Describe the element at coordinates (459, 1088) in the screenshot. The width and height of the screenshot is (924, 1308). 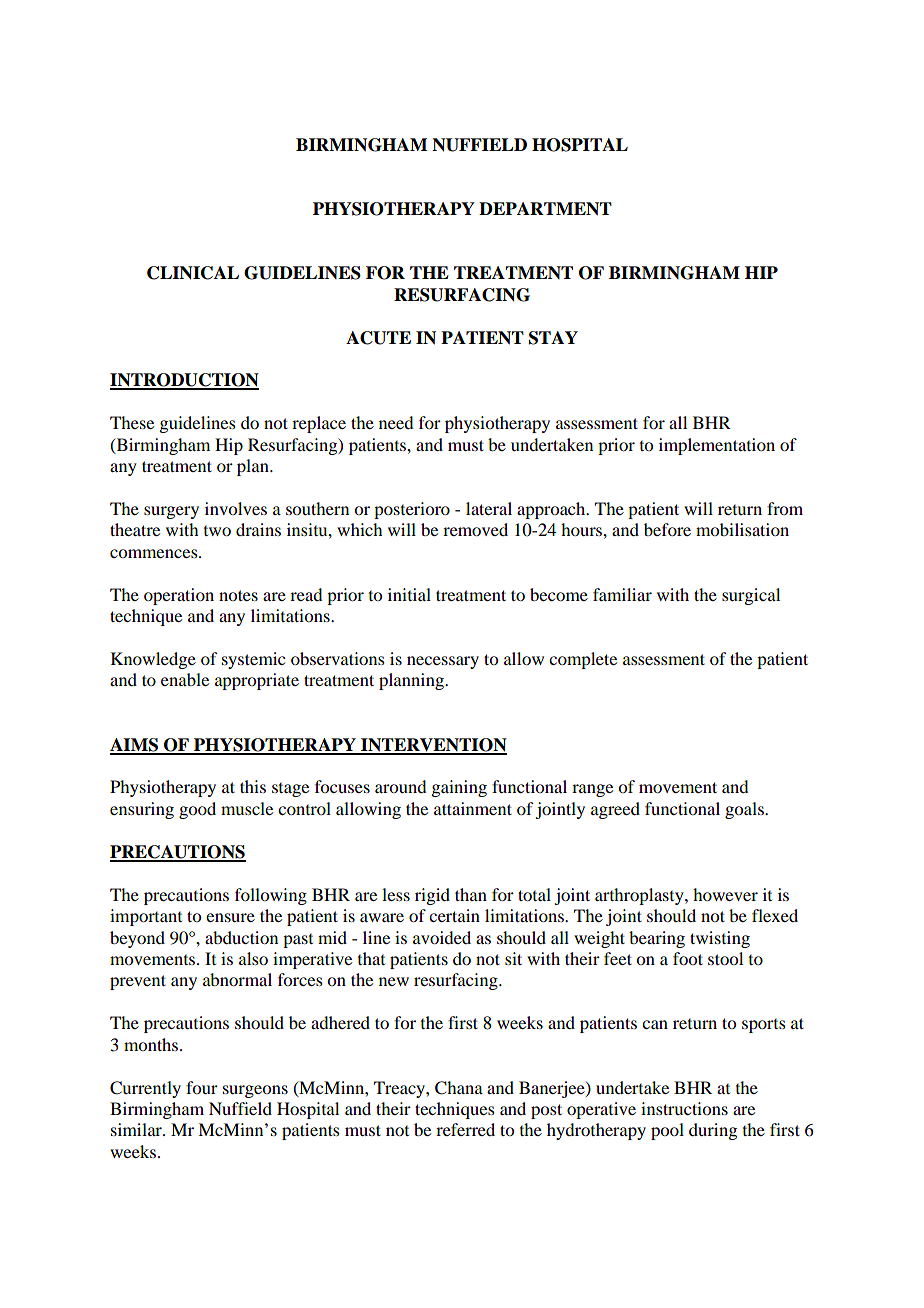
I see `Chana` at that location.
